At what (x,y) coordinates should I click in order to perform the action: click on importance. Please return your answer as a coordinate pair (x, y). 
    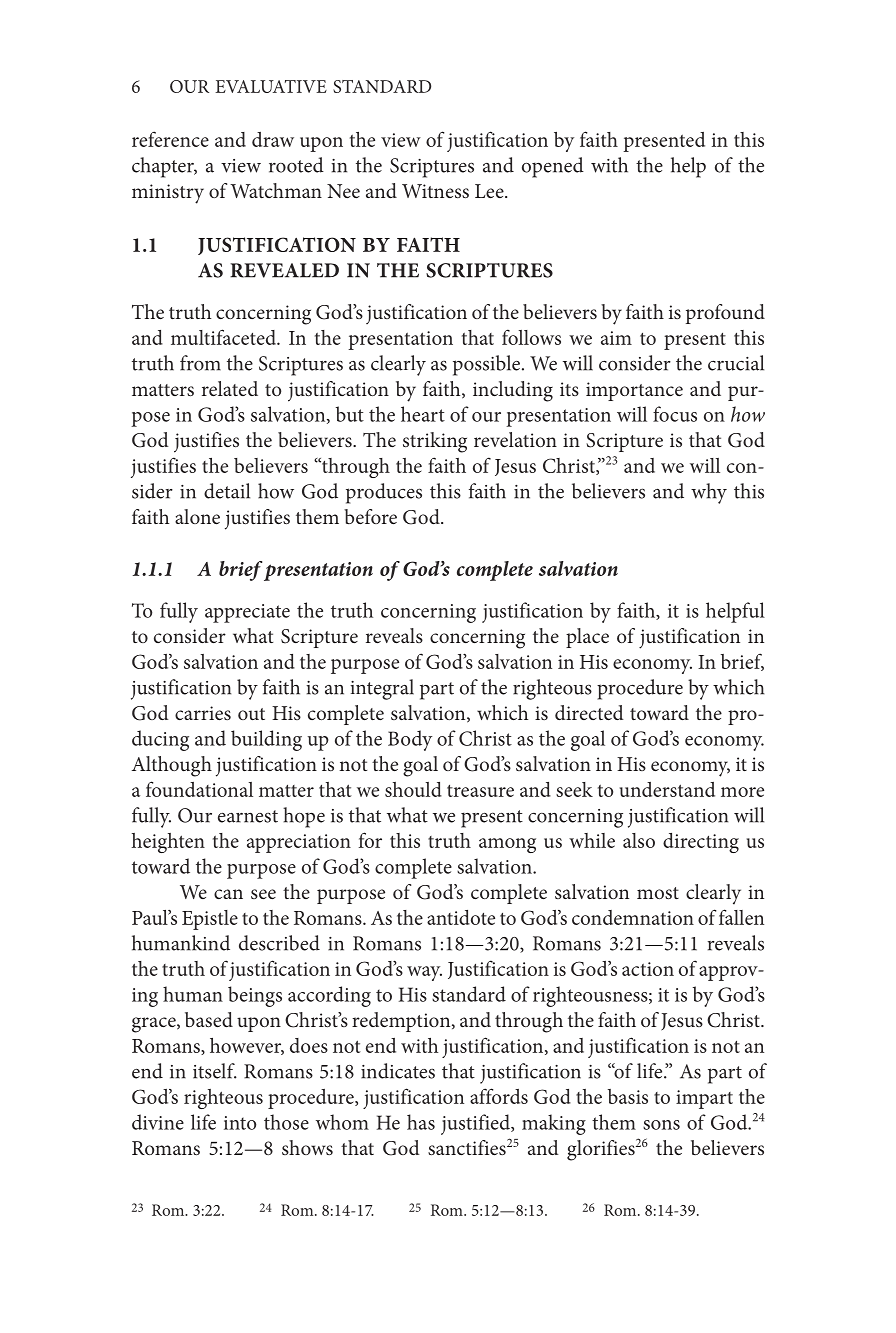
    Looking at the image, I should click on (634, 391).
